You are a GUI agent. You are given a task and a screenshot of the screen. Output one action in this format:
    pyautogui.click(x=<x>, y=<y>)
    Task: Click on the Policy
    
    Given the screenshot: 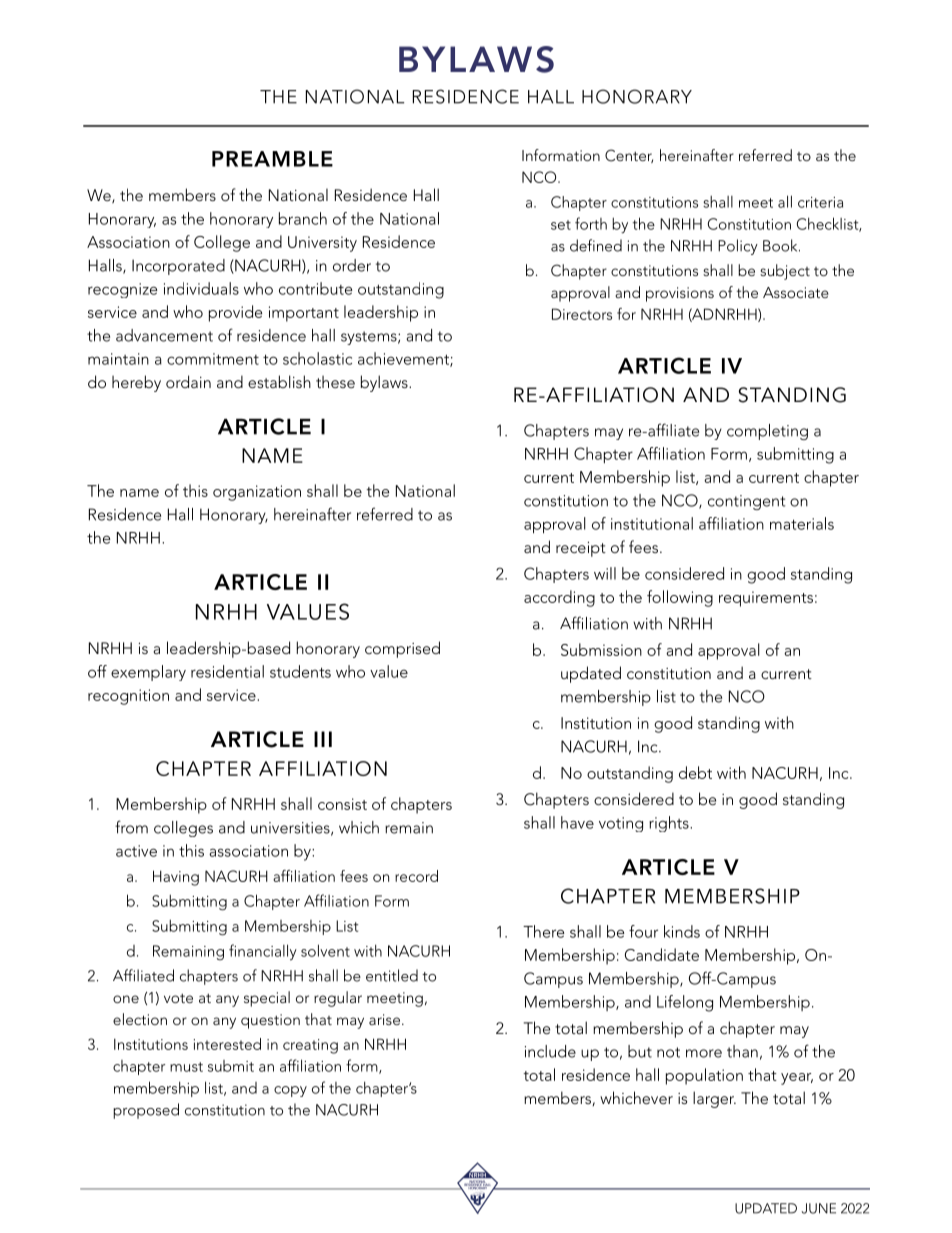 What is the action you would take?
    pyautogui.click(x=738, y=247)
